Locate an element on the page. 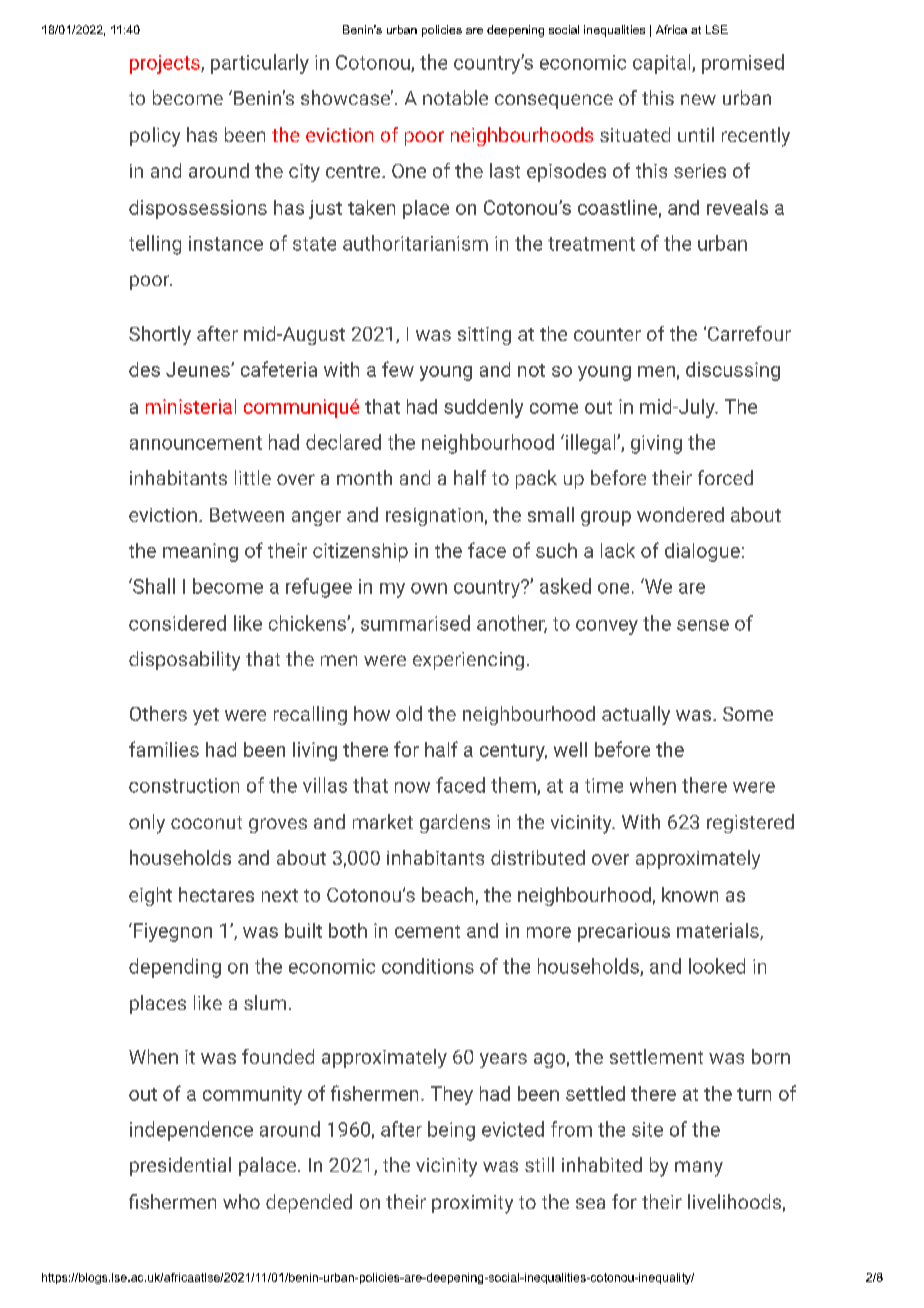 This document has width=924, height=1308. construction is located at coordinates (184, 785).
